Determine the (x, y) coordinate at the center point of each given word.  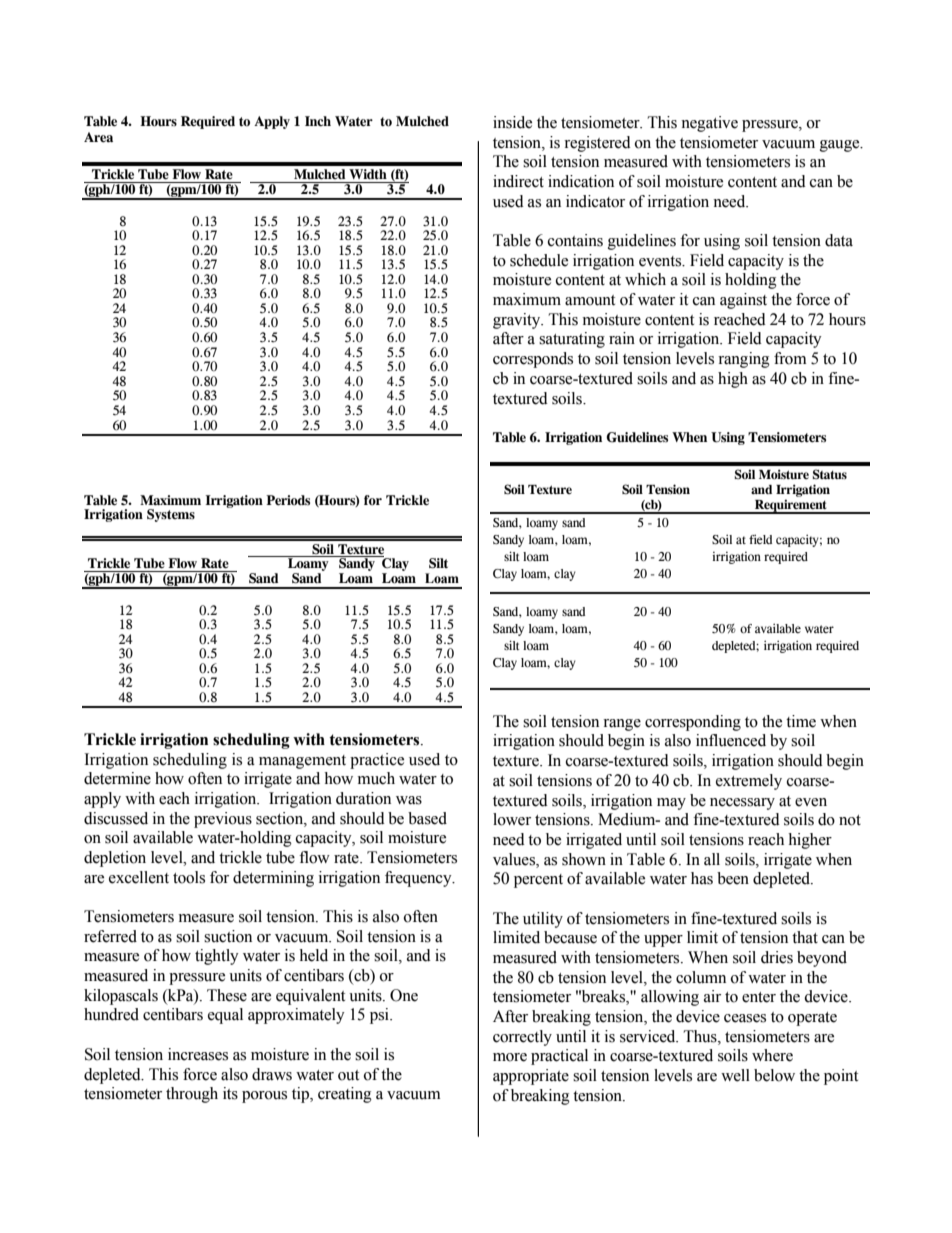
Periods (288, 500)
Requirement (790, 506)
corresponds (533, 360)
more (510, 1057)
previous (223, 820)
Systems (171, 515)
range (622, 725)
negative (709, 124)
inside (512, 122)
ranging (744, 360)
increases (198, 1054)
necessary (742, 804)
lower (512, 819)
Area (98, 137)
